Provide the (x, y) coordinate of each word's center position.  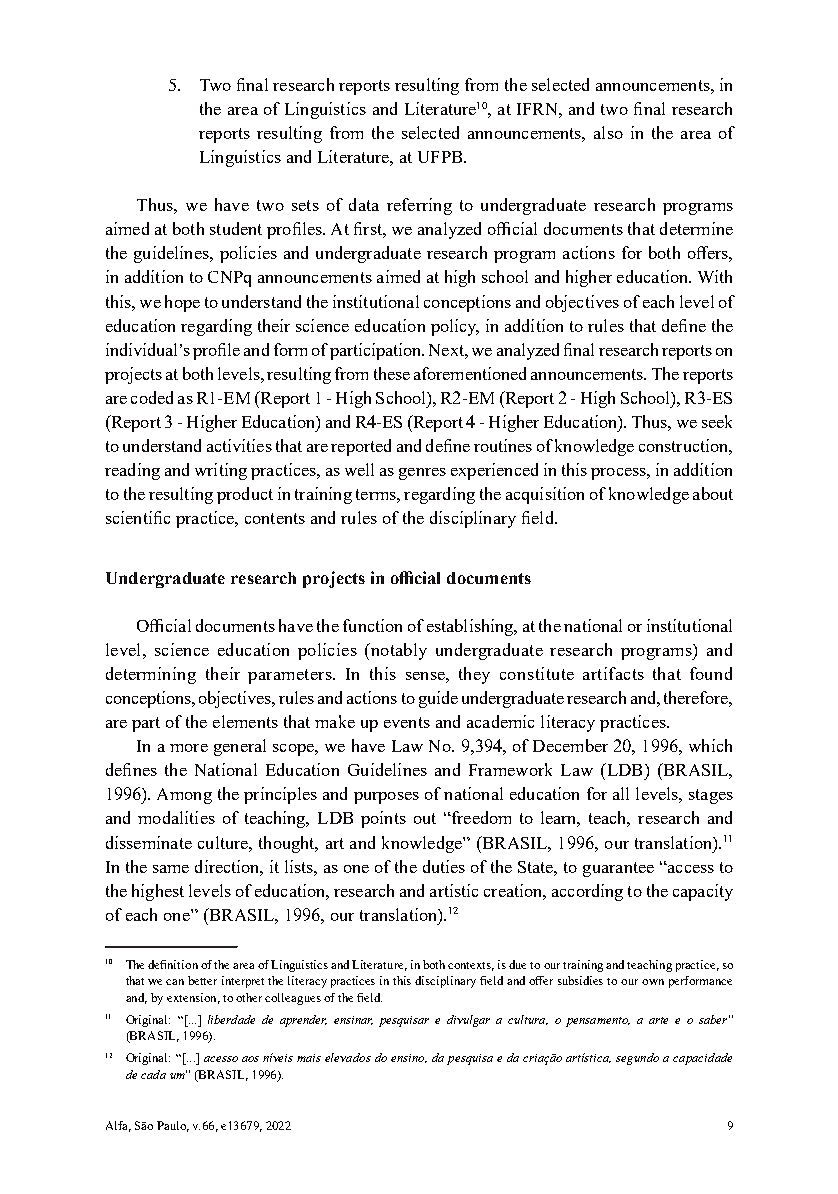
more (189, 748)
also (608, 132)
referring (419, 206)
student (236, 228)
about (713, 493)
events (407, 722)
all (621, 793)
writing (221, 471)
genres (422, 474)
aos (250, 1059)
